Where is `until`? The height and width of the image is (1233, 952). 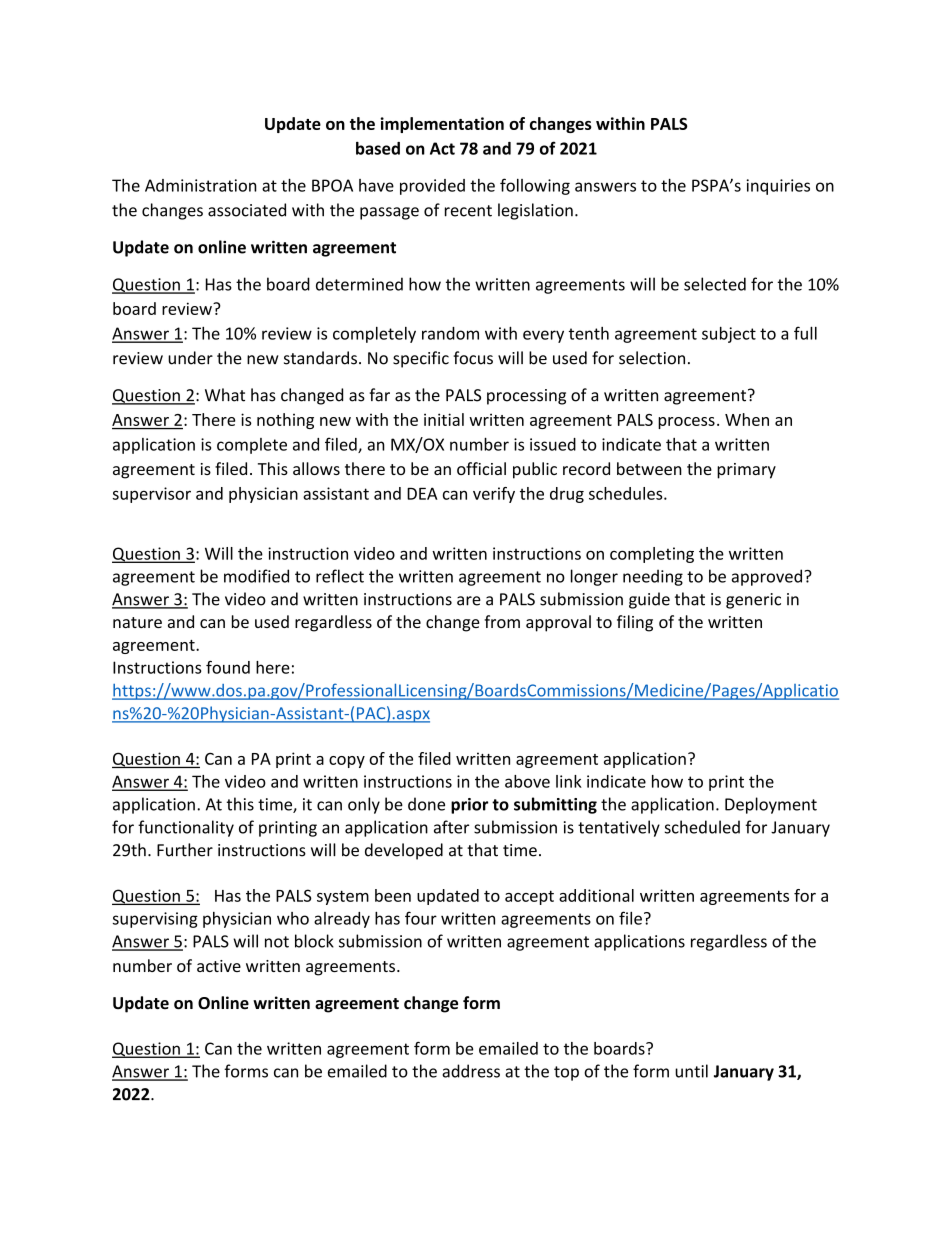
until is located at coordinates (691, 1071).
